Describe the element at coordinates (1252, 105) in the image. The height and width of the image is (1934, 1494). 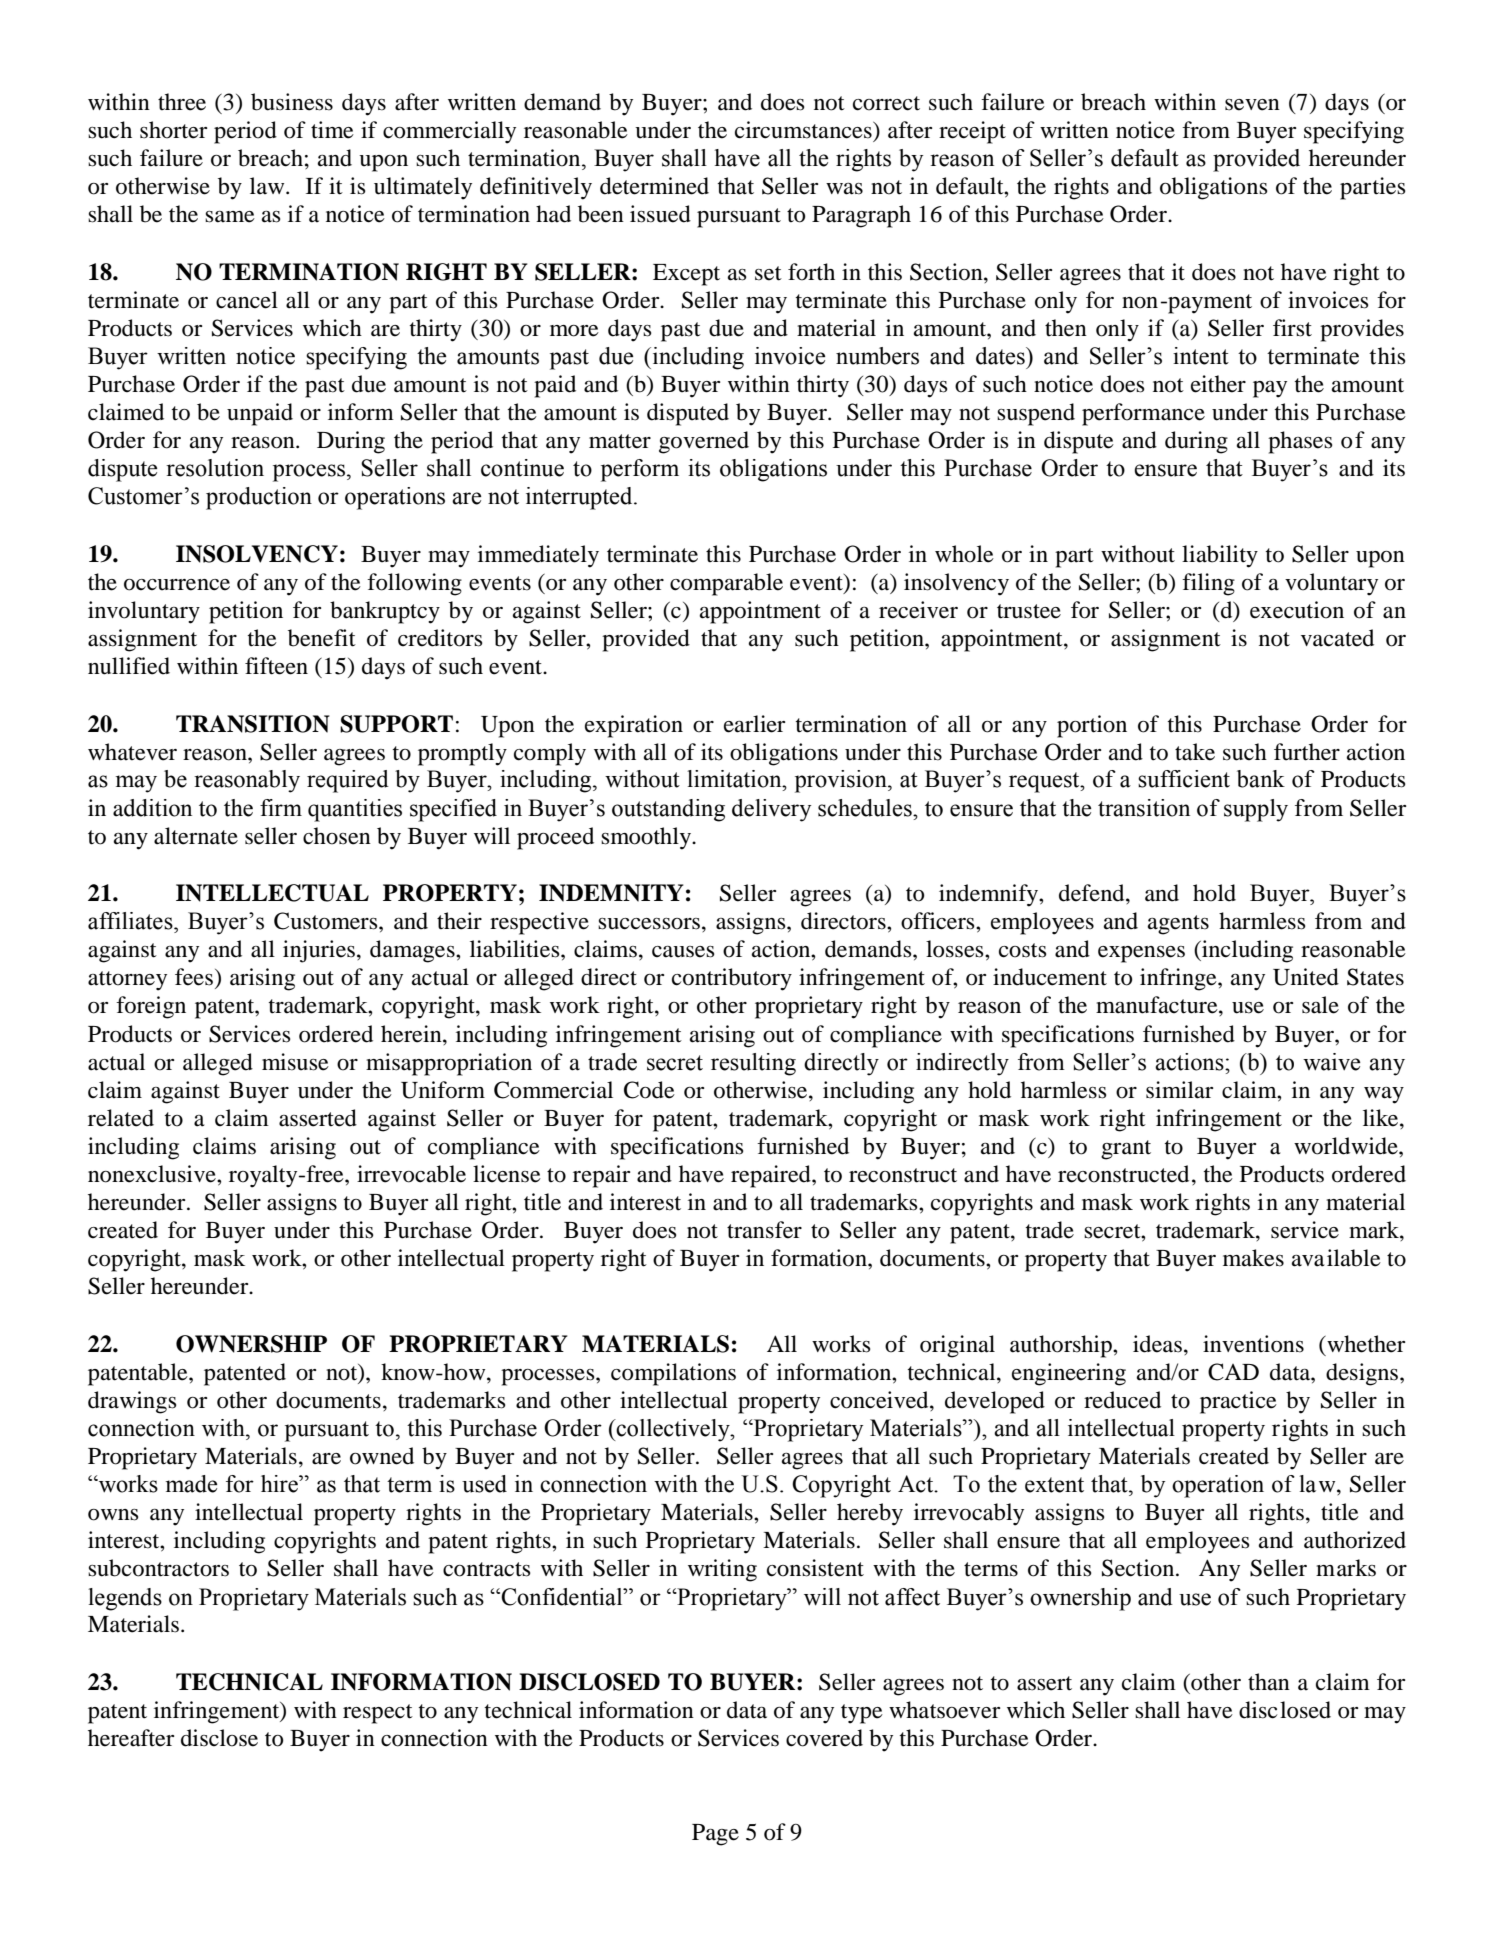
I see `seven` at that location.
